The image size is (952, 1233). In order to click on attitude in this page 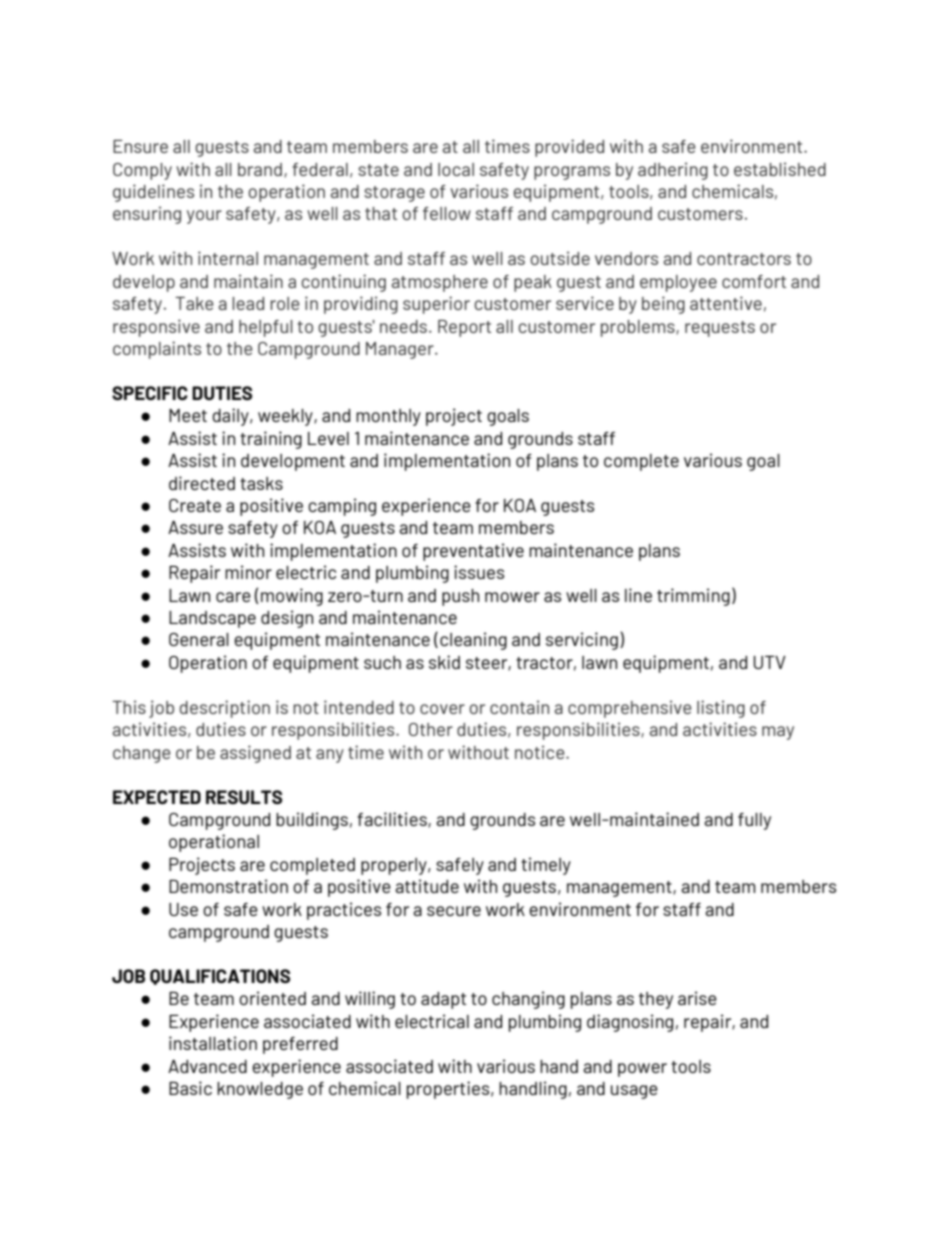, I will do `click(427, 886)`.
